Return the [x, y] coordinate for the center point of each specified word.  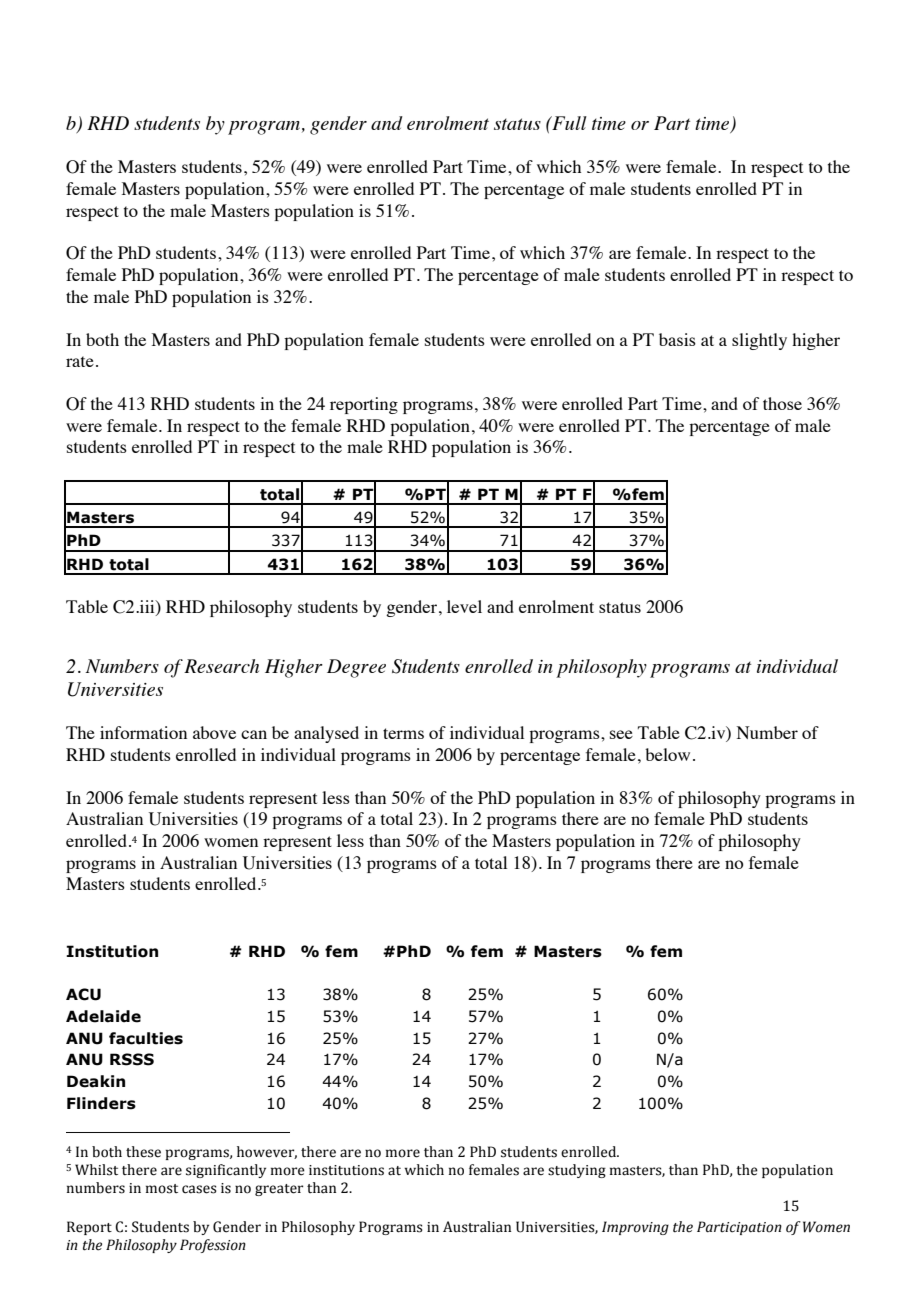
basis [677, 339]
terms [403, 733]
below [667, 754]
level [464, 606]
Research [221, 666]
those [782, 403]
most [162, 1189]
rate [80, 361]
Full [568, 123]
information [143, 732]
